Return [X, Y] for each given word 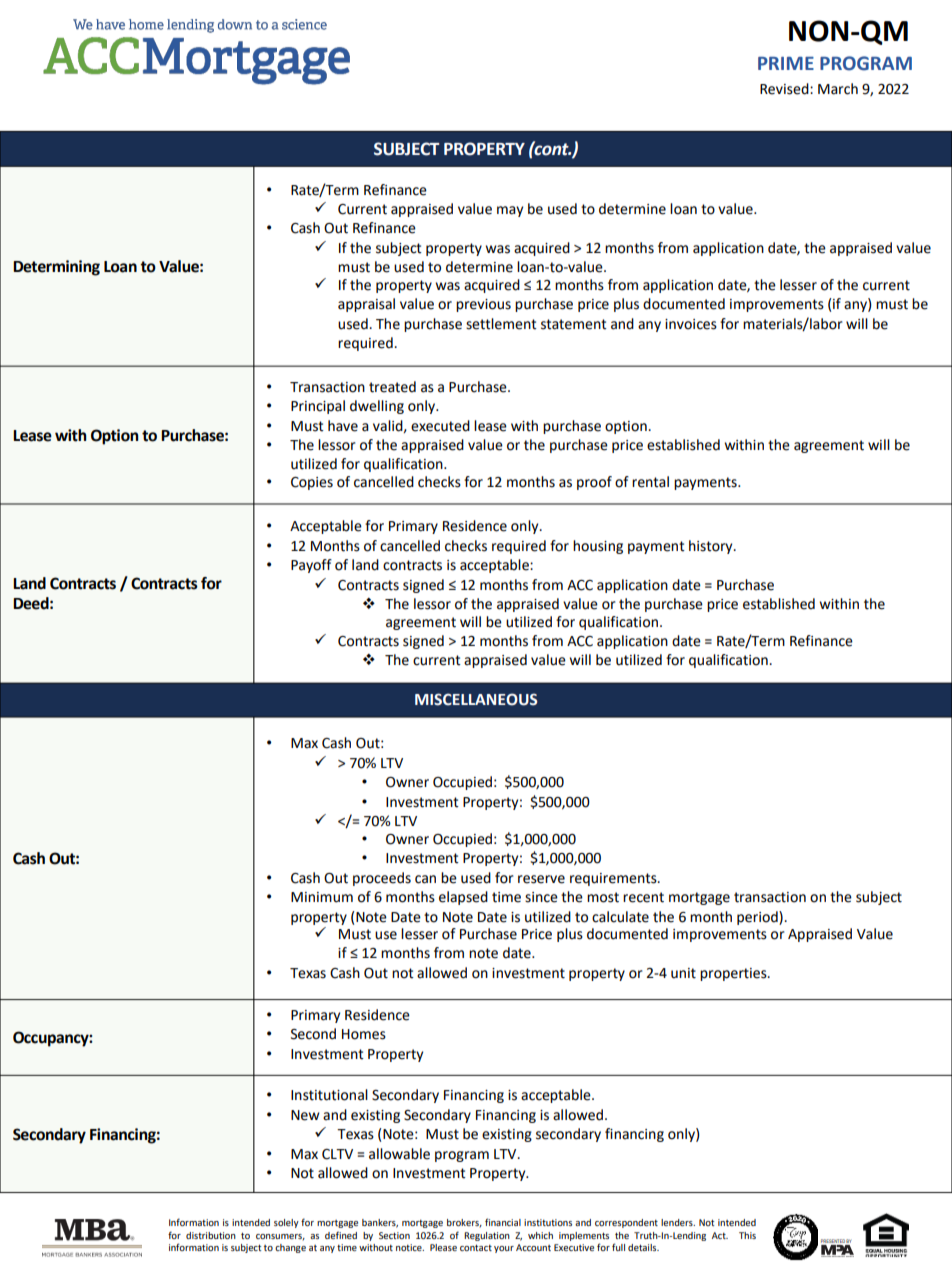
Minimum [322, 897]
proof [594, 483]
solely [286, 1223]
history [712, 547]
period [758, 918]
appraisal [366, 305]
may [510, 211]
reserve [541, 879]
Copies [312, 483]
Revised [785, 89]
